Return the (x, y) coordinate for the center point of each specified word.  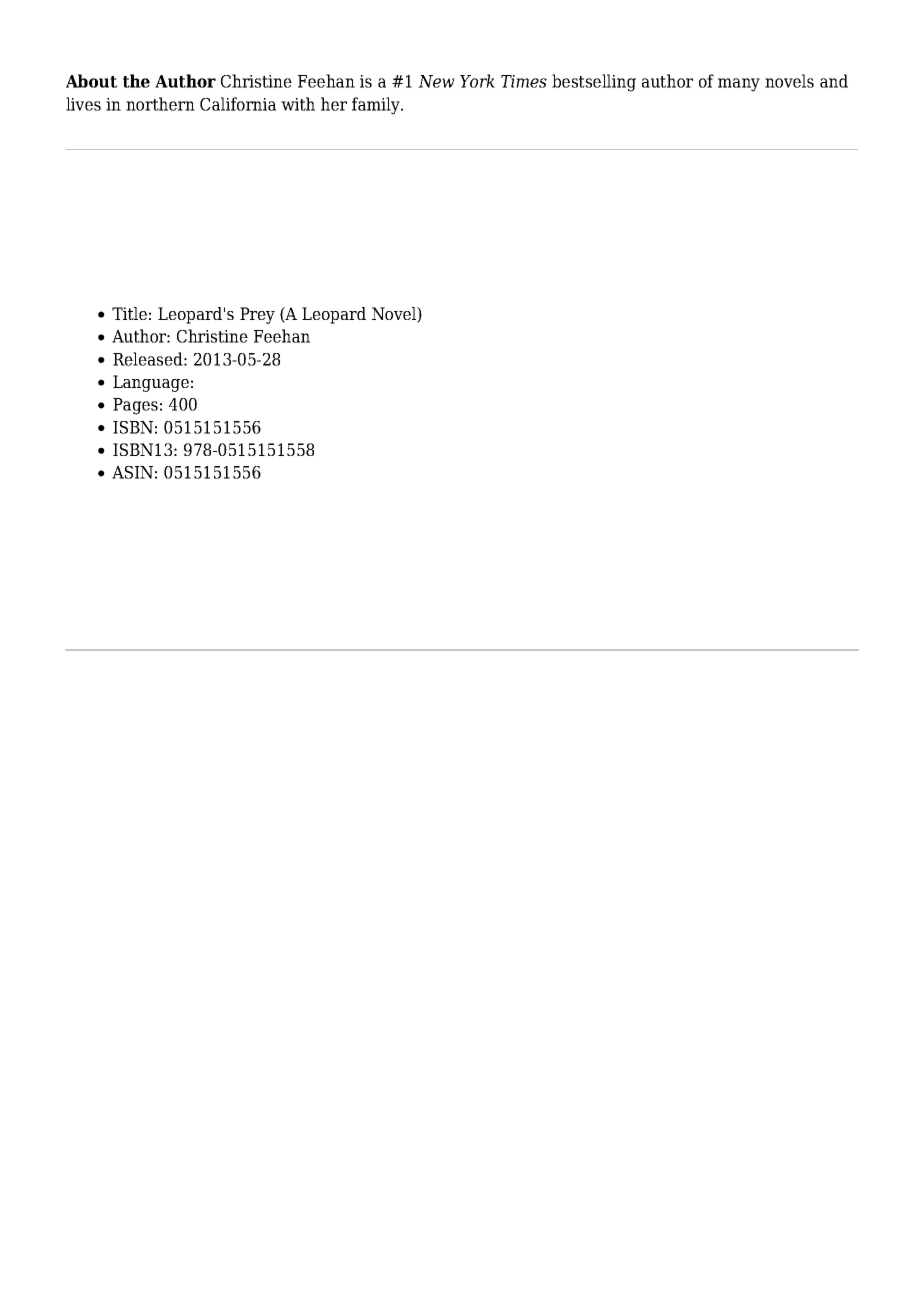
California (238, 104)
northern (160, 104)
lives (83, 104)
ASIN (132, 472)
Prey (257, 315)
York (477, 81)
